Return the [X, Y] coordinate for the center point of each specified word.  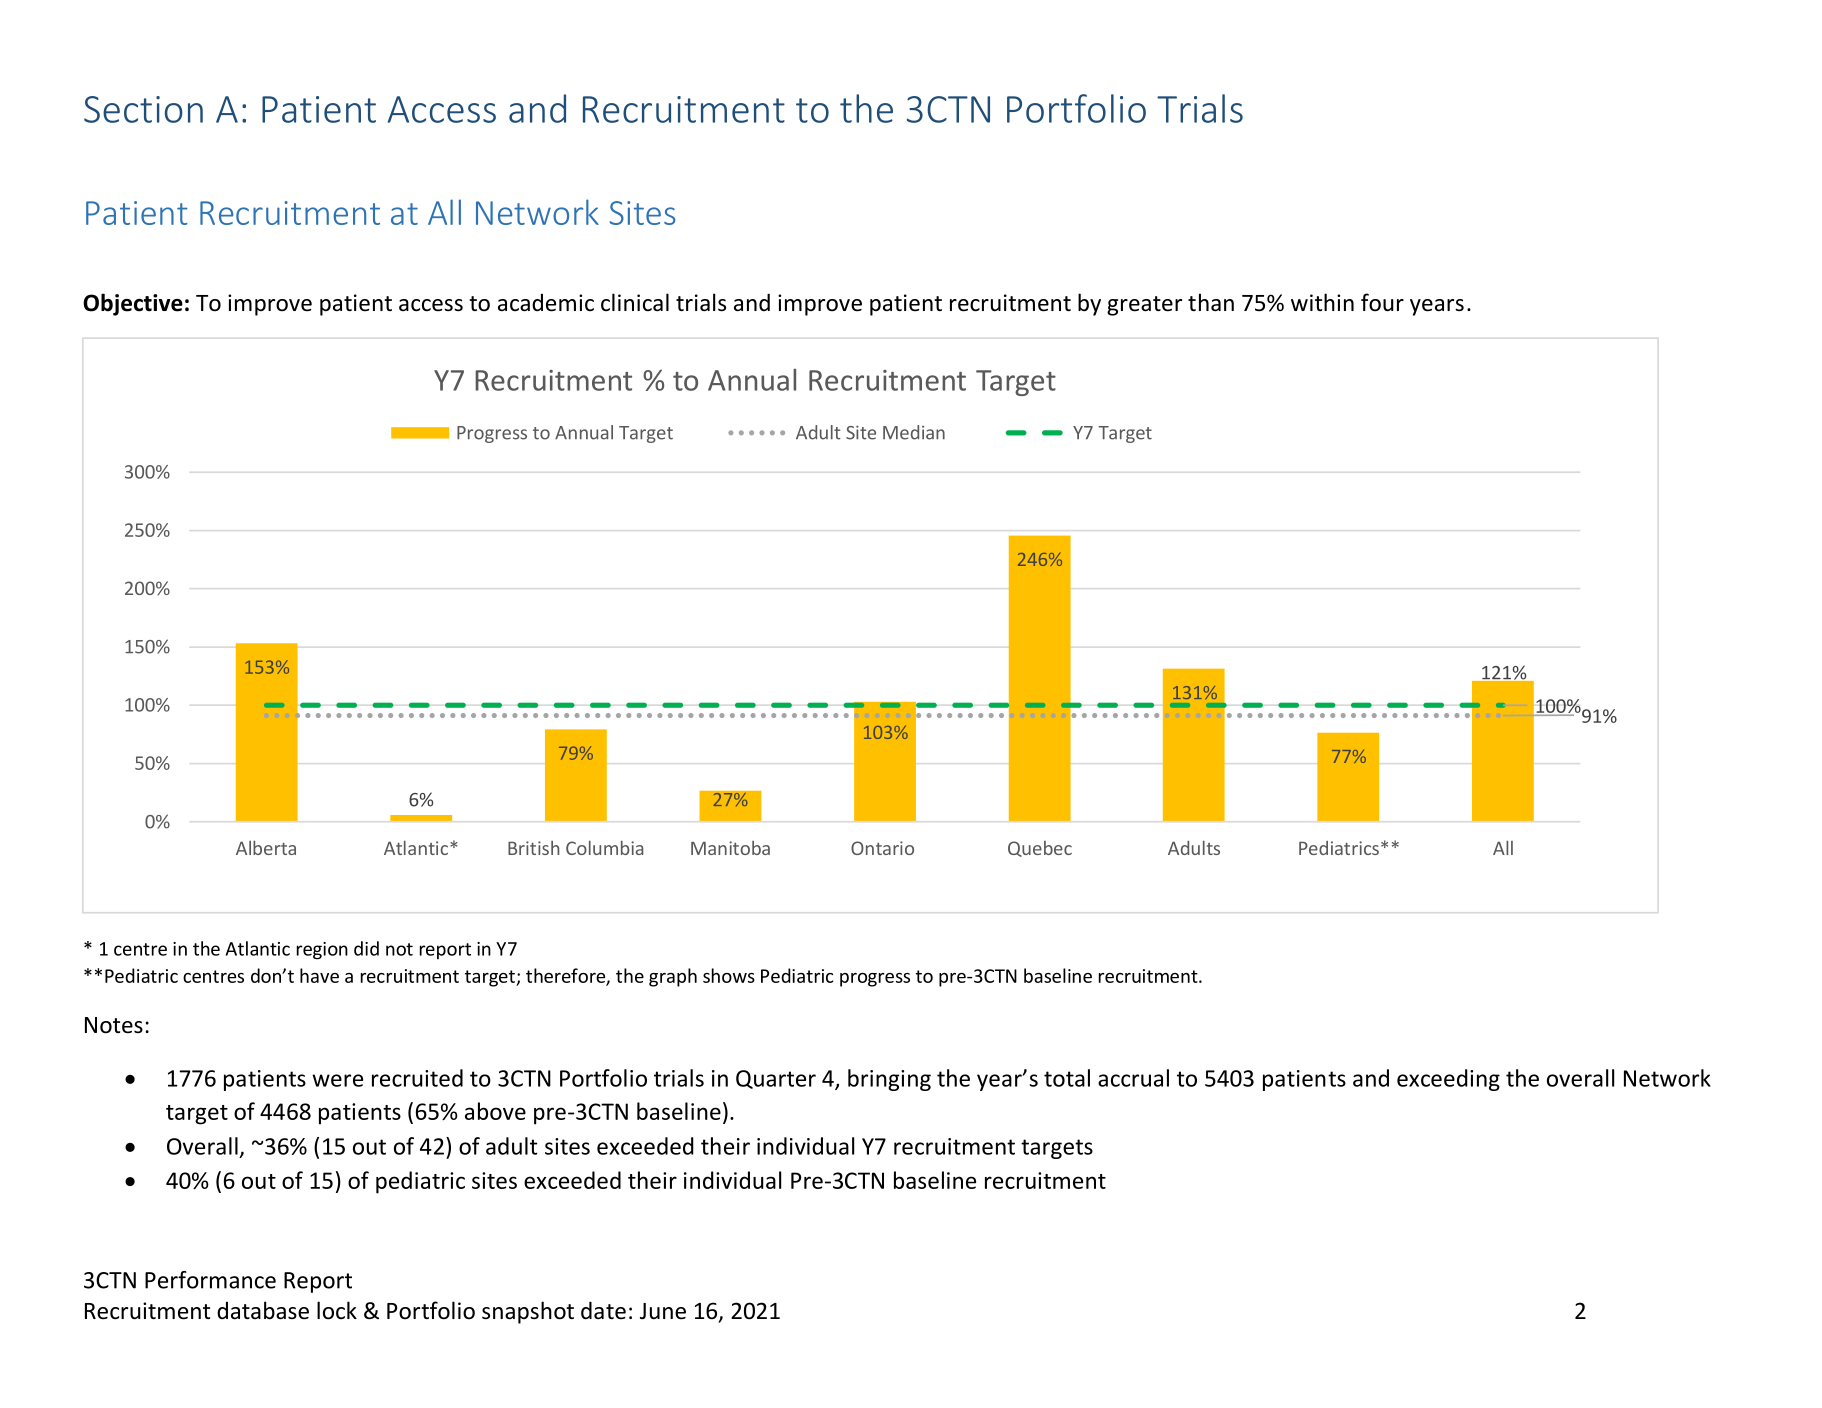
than [1211, 302]
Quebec [1040, 849]
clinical [635, 302]
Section [143, 109]
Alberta [266, 848]
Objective [133, 304]
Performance [210, 1280]
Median [914, 432]
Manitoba [730, 848]
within [1322, 302]
